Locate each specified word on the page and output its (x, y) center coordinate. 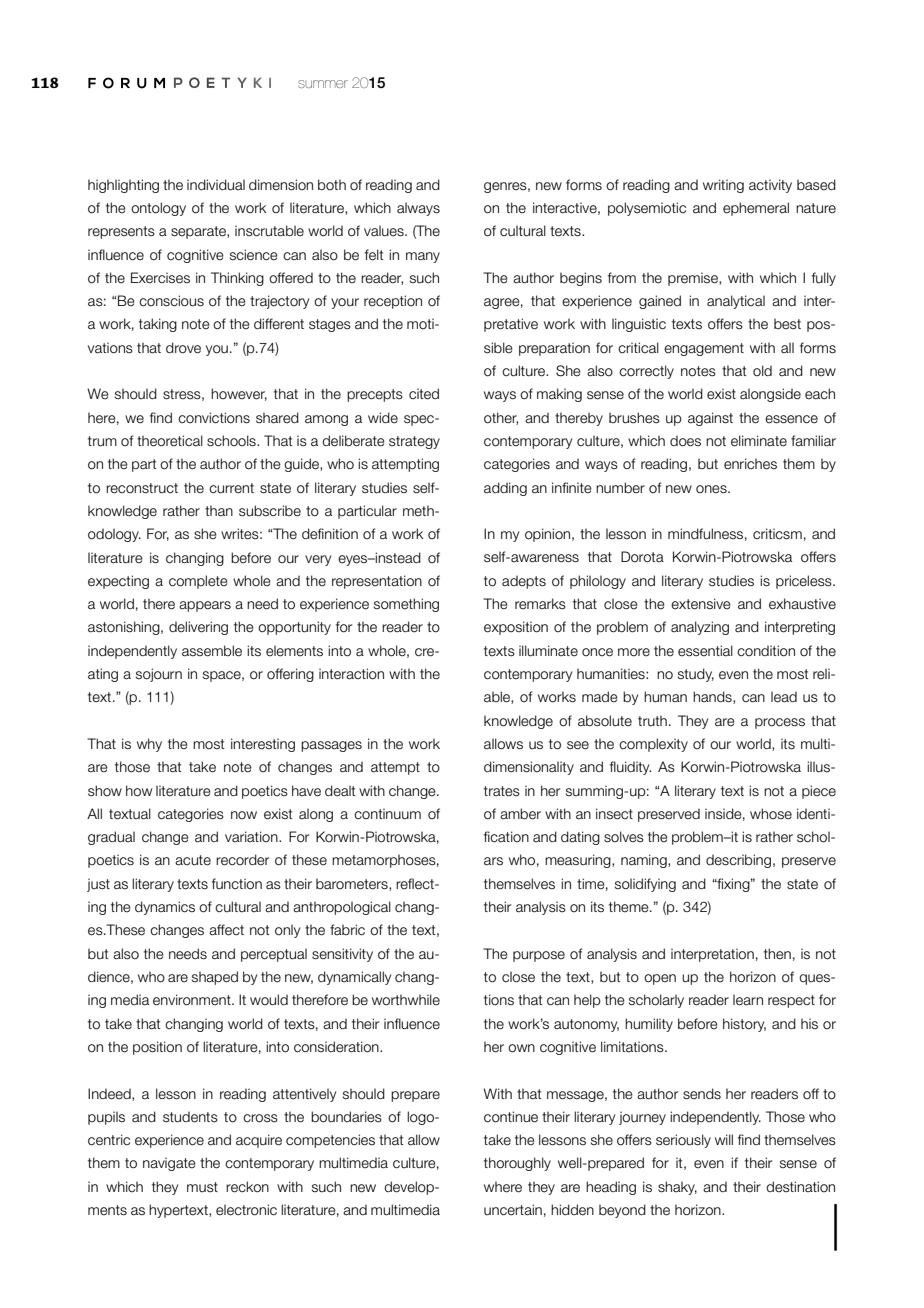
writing (723, 186)
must (202, 1187)
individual (216, 185)
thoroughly (517, 1164)
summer (323, 84)
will (724, 1139)
